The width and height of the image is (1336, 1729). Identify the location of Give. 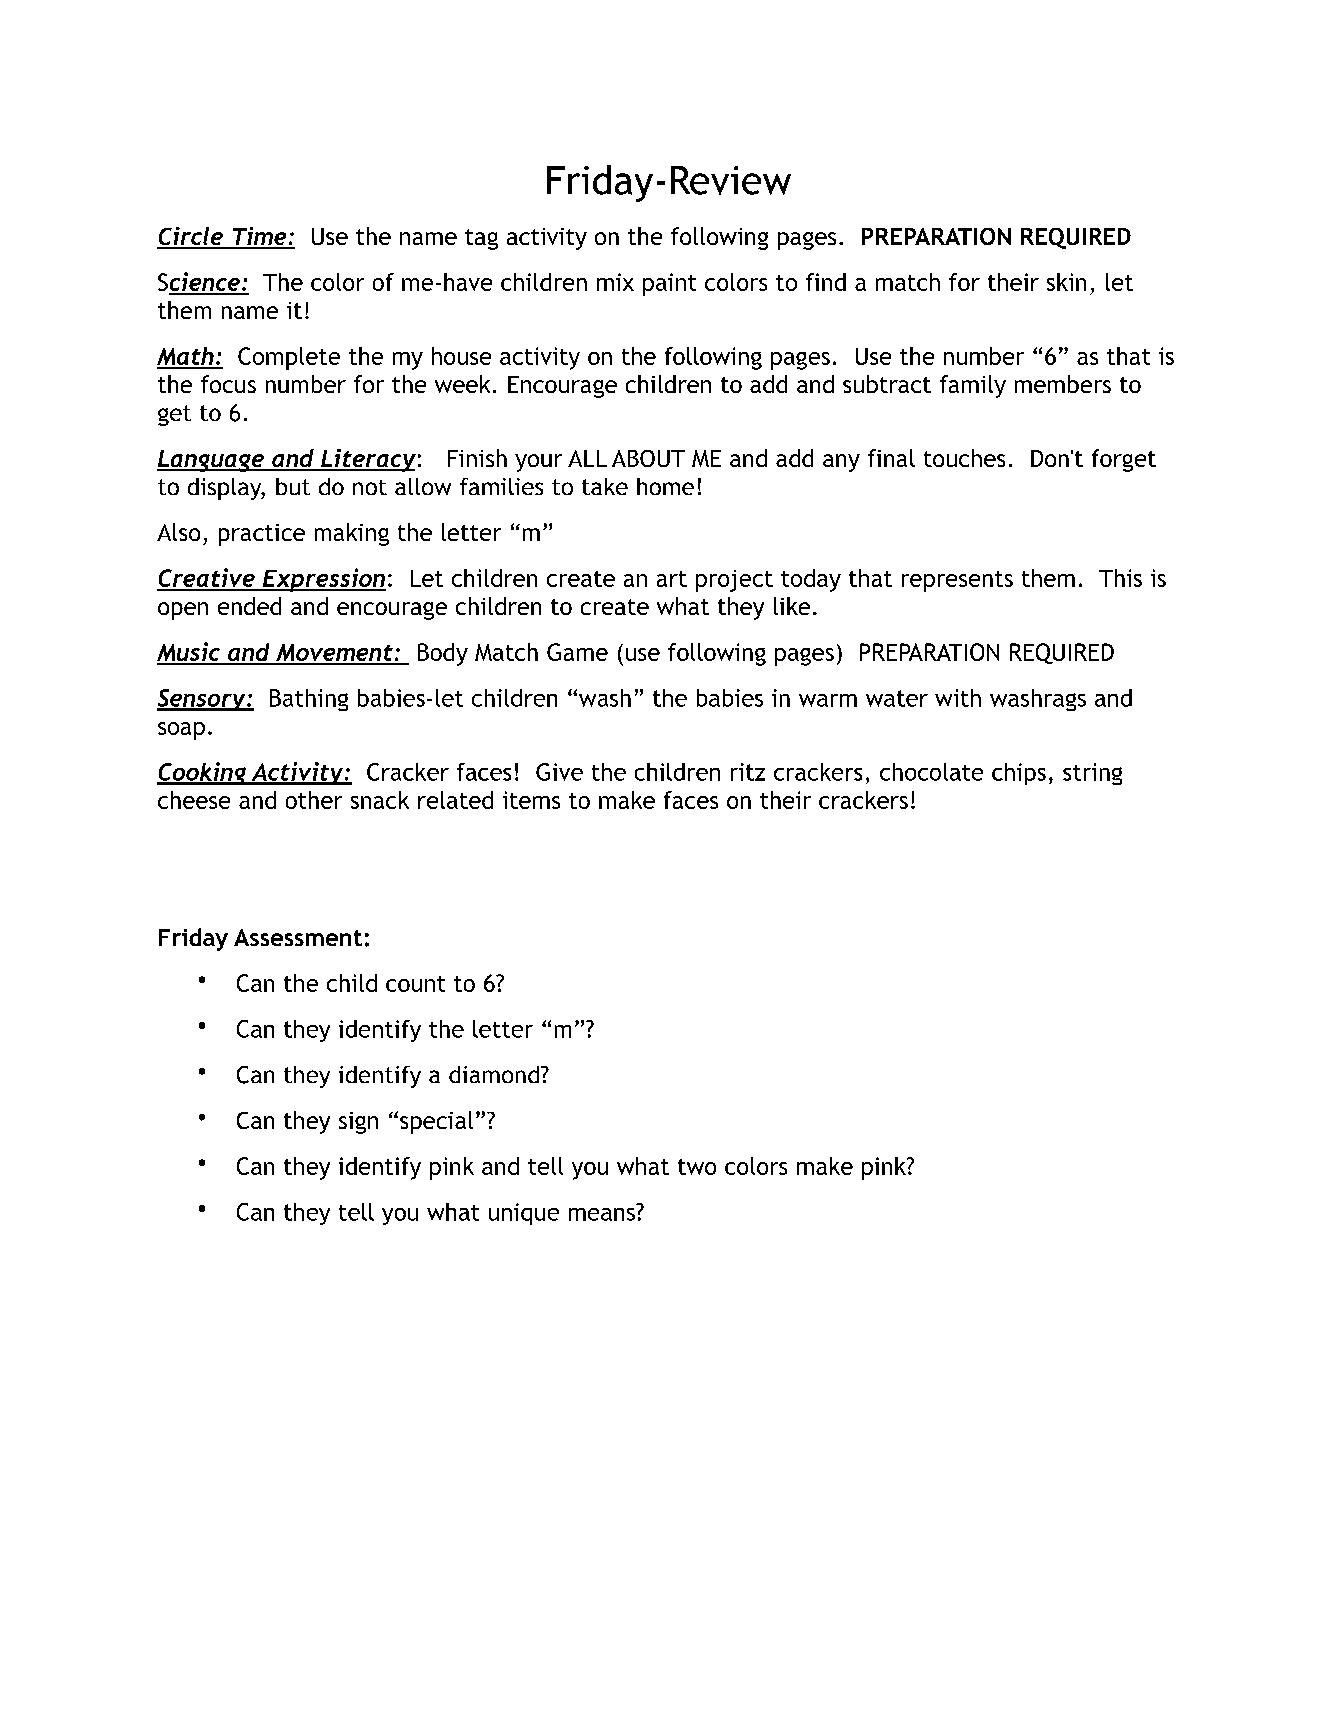
(559, 772).
